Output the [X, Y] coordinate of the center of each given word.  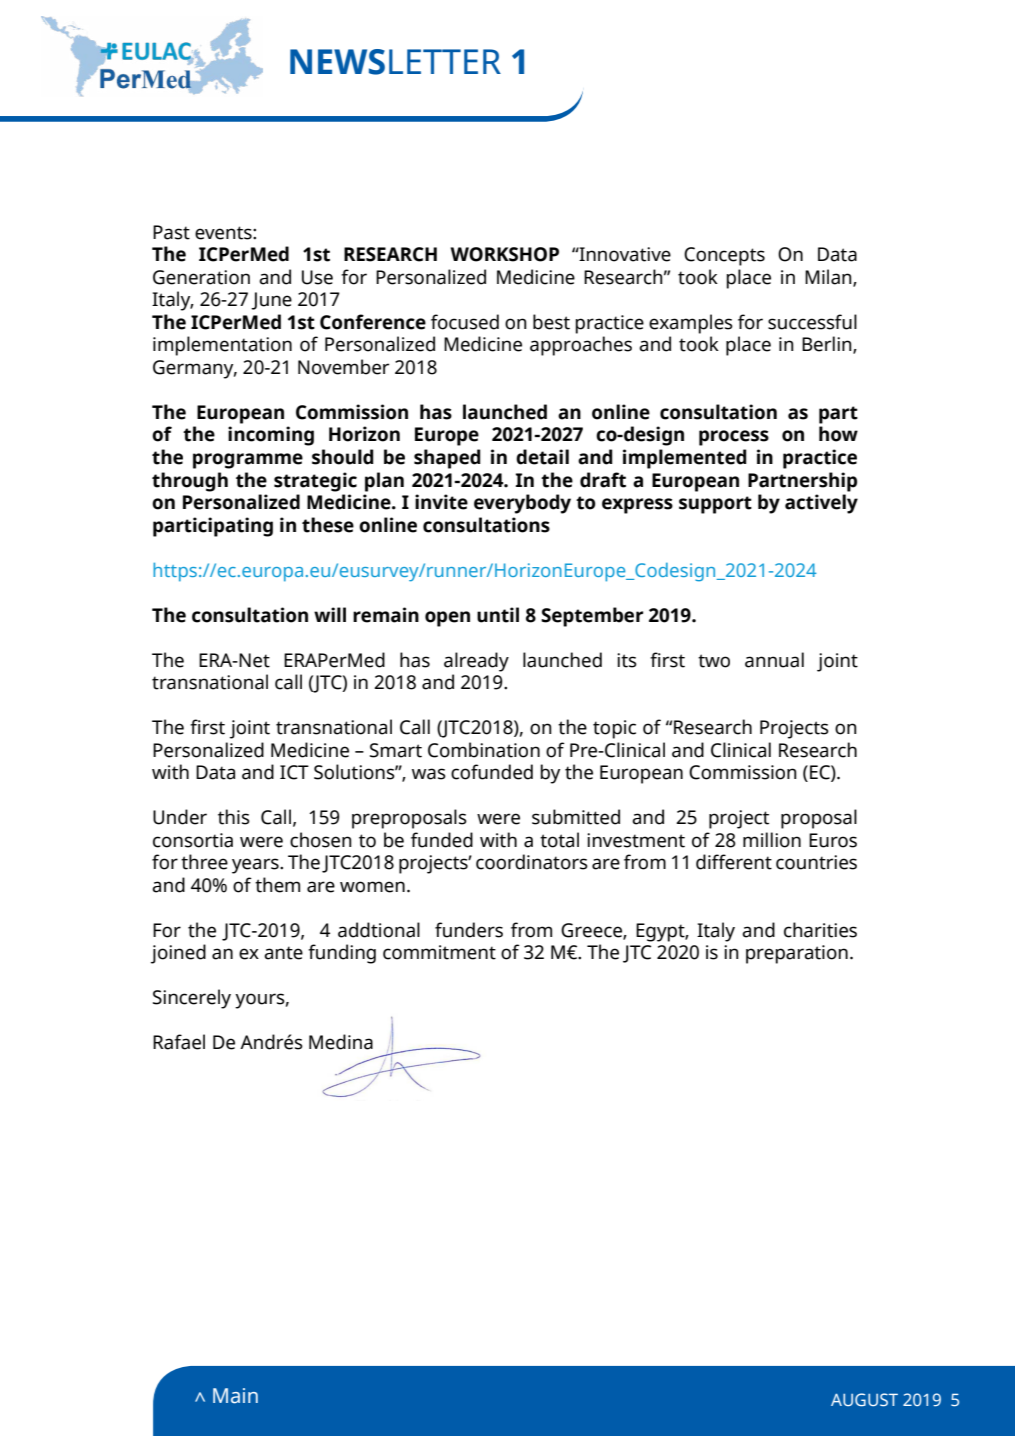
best [551, 322]
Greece [592, 931]
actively [821, 504]
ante [283, 953]
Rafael [179, 1042]
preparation [797, 954]
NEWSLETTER [395, 62]
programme [248, 461]
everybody [522, 504]
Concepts [724, 256]
